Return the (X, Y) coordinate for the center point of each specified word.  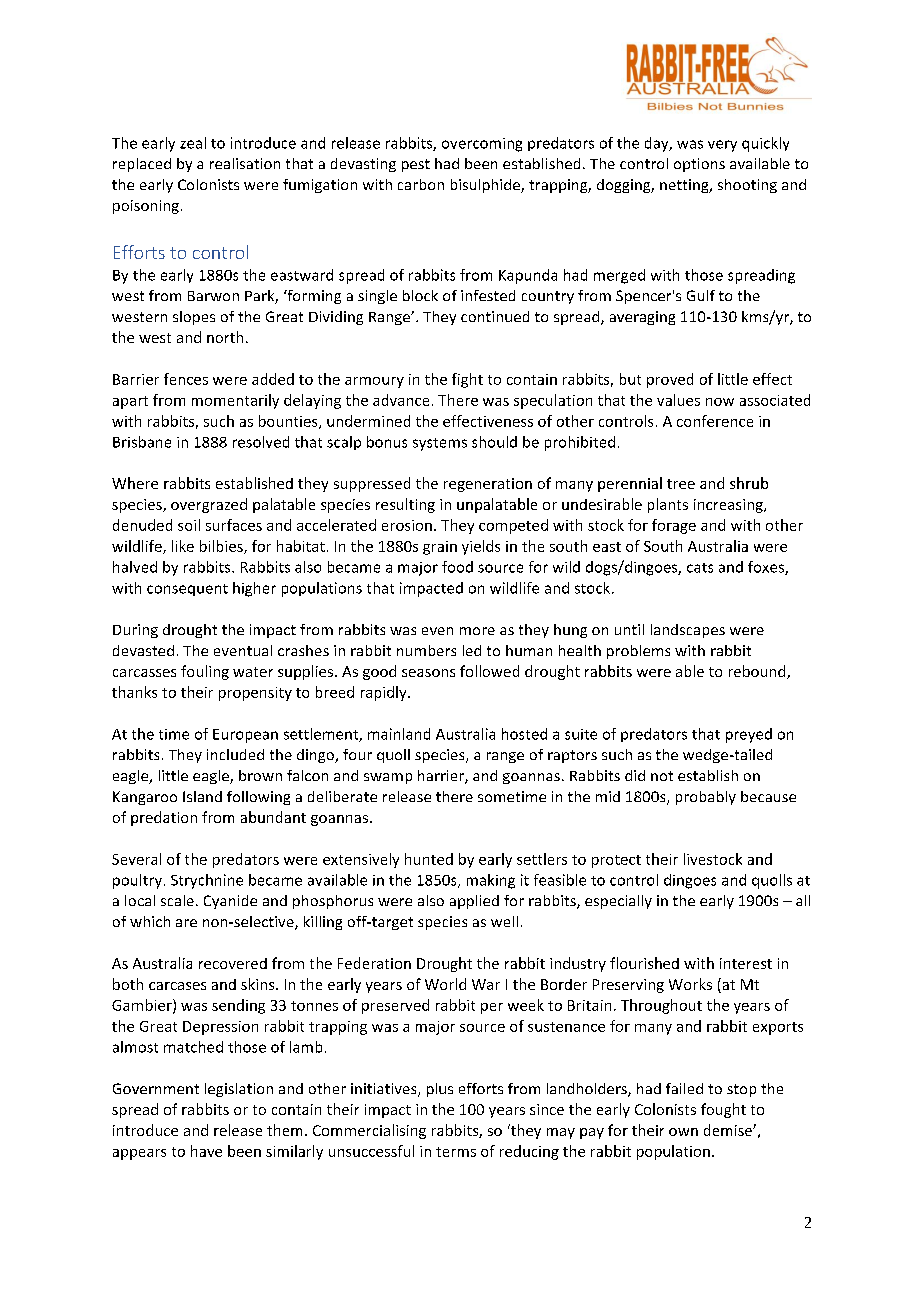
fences (186, 379)
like (183, 546)
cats (700, 568)
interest (746, 963)
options (699, 165)
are (186, 923)
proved (670, 380)
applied (474, 902)
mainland (399, 734)
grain (440, 548)
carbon (421, 184)
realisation (245, 163)
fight (467, 380)
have (206, 1151)
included (235, 754)
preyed (749, 735)
